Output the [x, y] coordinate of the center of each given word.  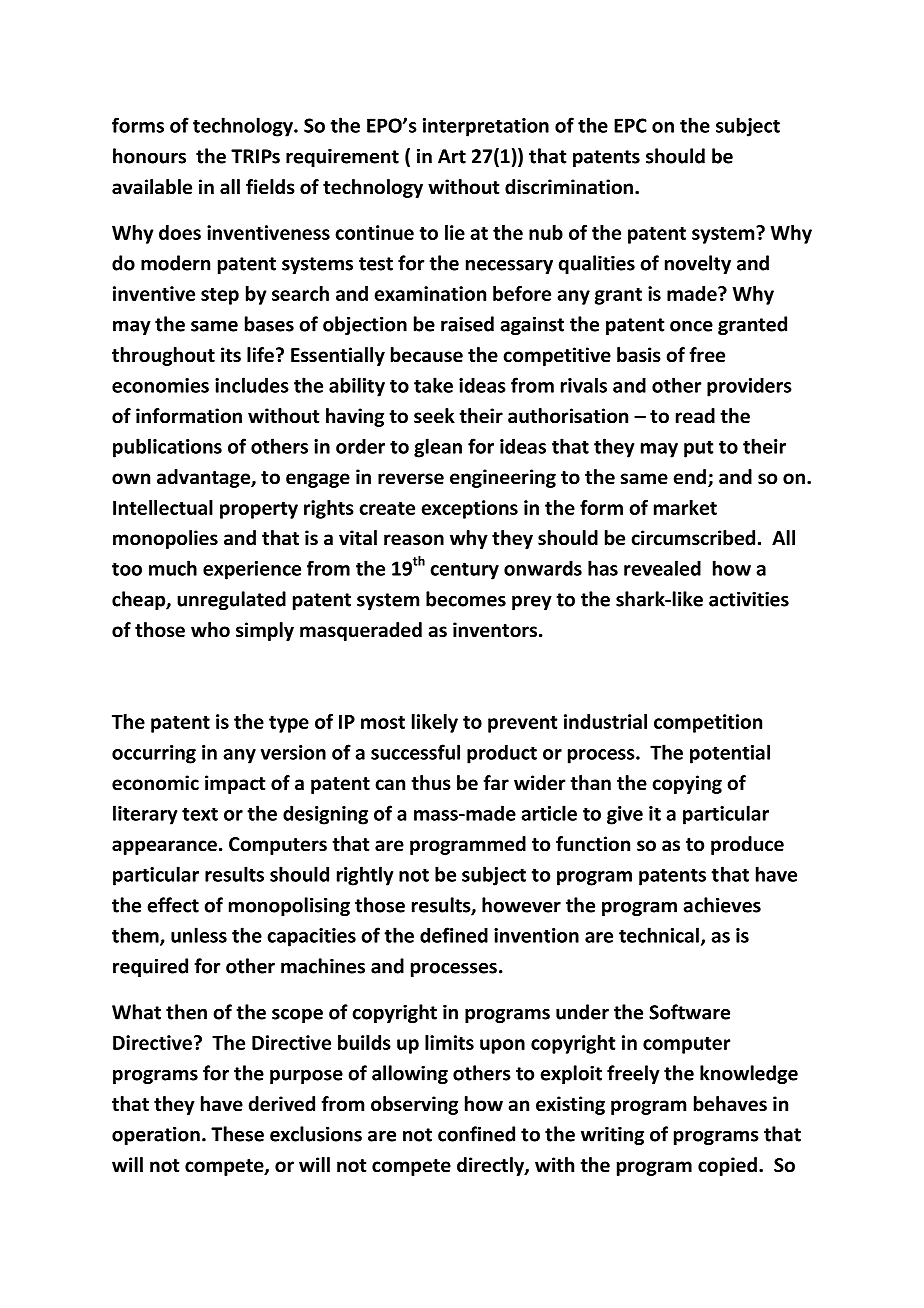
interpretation [486, 127]
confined [476, 1134]
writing [612, 1136]
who [210, 630]
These [237, 1134]
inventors [495, 630]
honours [149, 156]
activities [749, 599]
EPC [630, 125]
